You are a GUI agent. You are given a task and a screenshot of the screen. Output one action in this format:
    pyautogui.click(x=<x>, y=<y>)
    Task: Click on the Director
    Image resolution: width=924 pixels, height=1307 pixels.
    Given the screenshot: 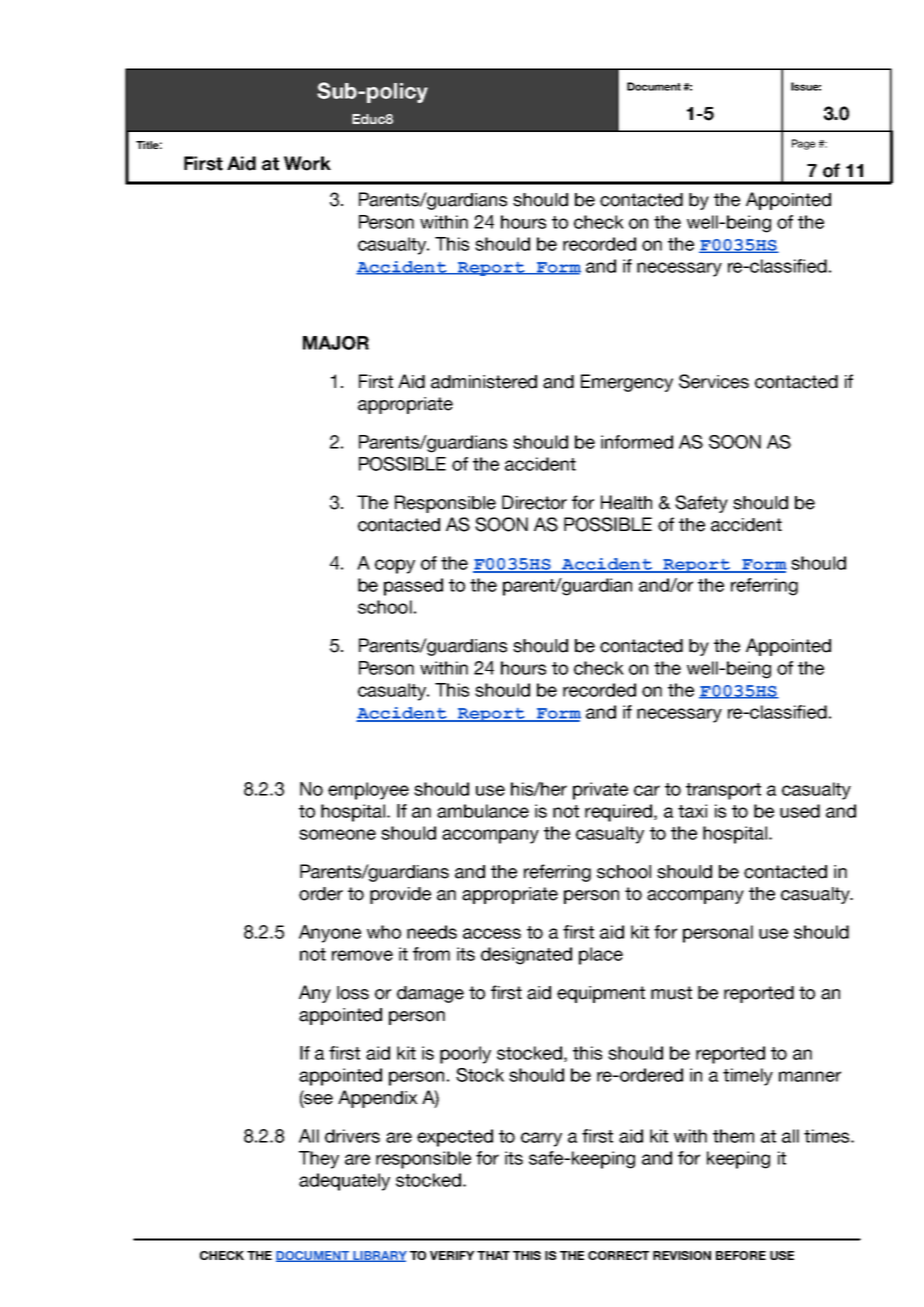 What is the action you would take?
    pyautogui.click(x=534, y=502)
